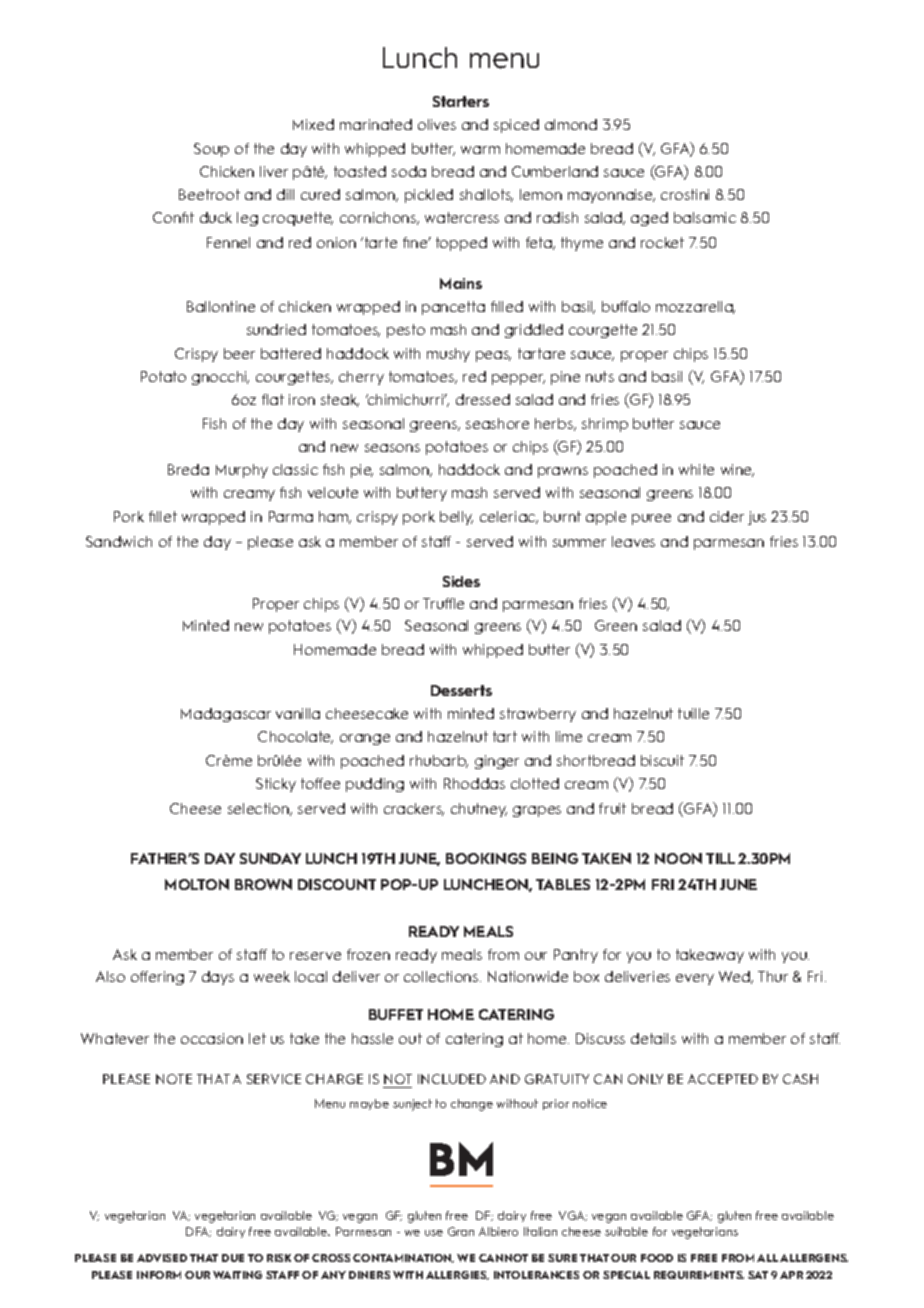 This image has height=1308, width=924. What do you see at coordinates (480, 150) in the image?
I see `warm` at bounding box center [480, 150].
